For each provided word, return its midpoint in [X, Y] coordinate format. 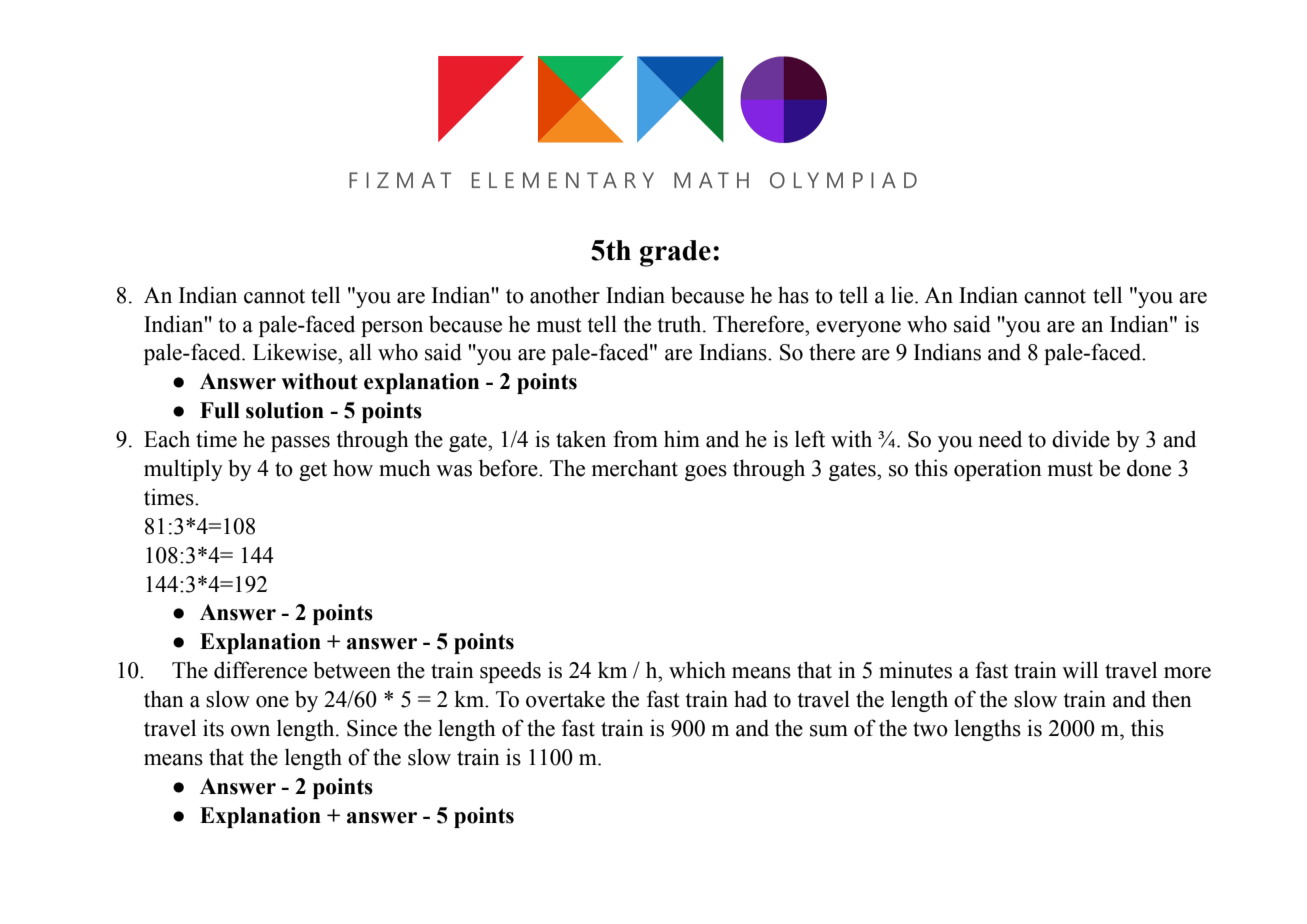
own [250, 731]
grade [675, 253]
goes [706, 473]
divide [1081, 439]
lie [903, 295]
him [682, 438]
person [392, 329]
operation [998, 470]
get [313, 471]
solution [285, 410]
